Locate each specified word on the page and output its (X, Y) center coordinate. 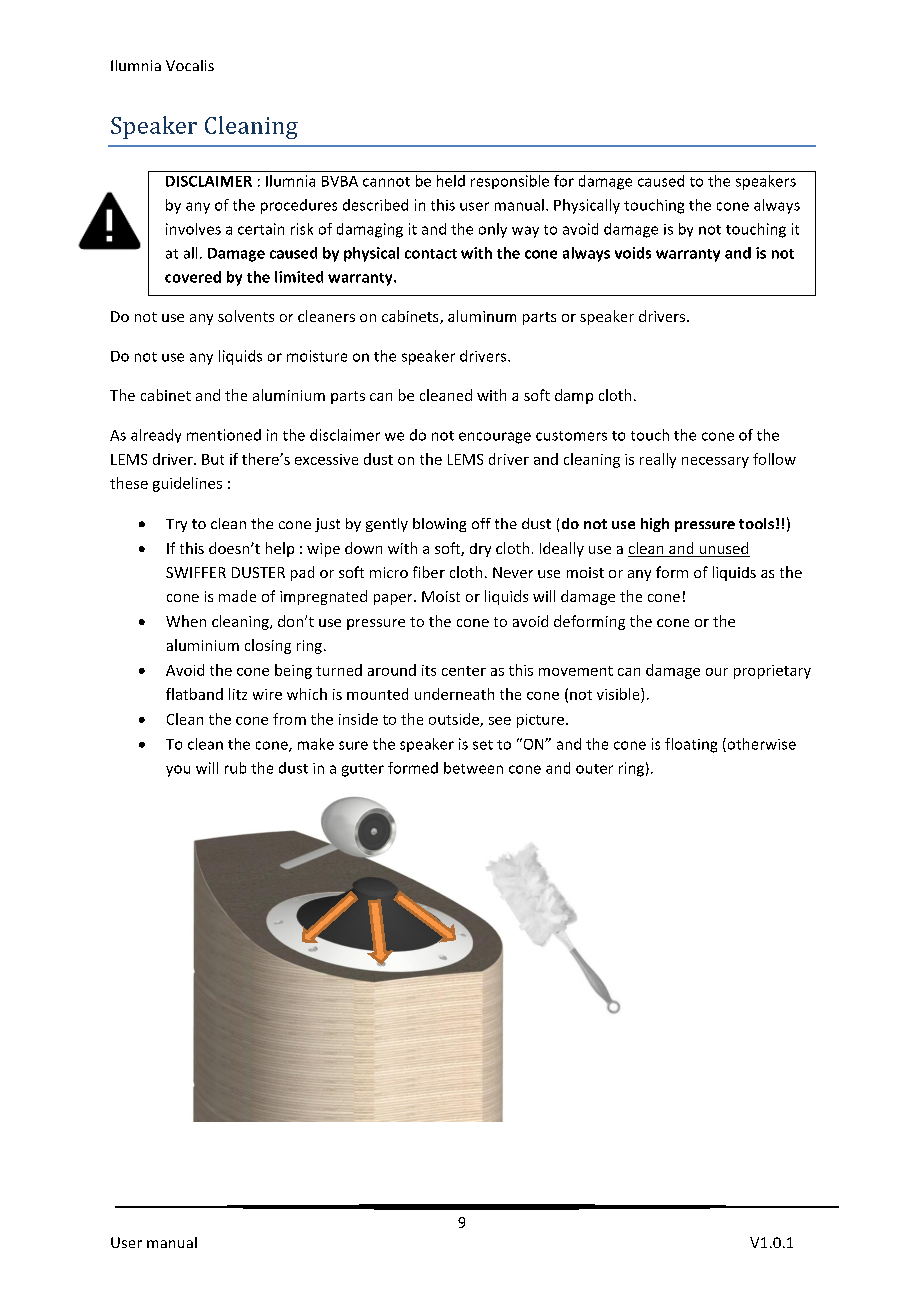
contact (431, 254)
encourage (495, 438)
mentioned (224, 435)
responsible (510, 182)
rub (235, 768)
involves (193, 229)
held (451, 181)
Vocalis (190, 65)
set (483, 745)
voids (633, 253)
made (237, 596)
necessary (715, 462)
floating (691, 745)
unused (723, 549)
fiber (429, 572)
